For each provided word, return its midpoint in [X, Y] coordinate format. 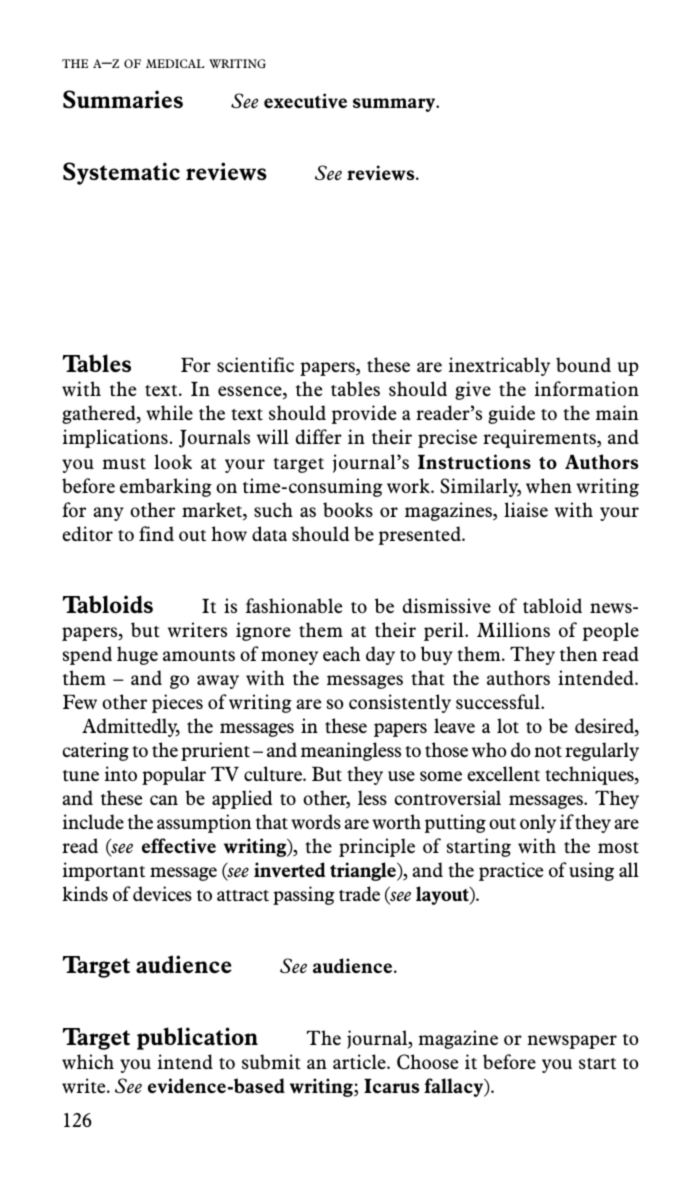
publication [197, 1038]
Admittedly [131, 727]
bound [583, 364]
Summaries [123, 99]
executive [305, 100]
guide [511, 414]
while [169, 412]
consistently [400, 703]
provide [364, 414]
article [360, 1061]
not [548, 751]
